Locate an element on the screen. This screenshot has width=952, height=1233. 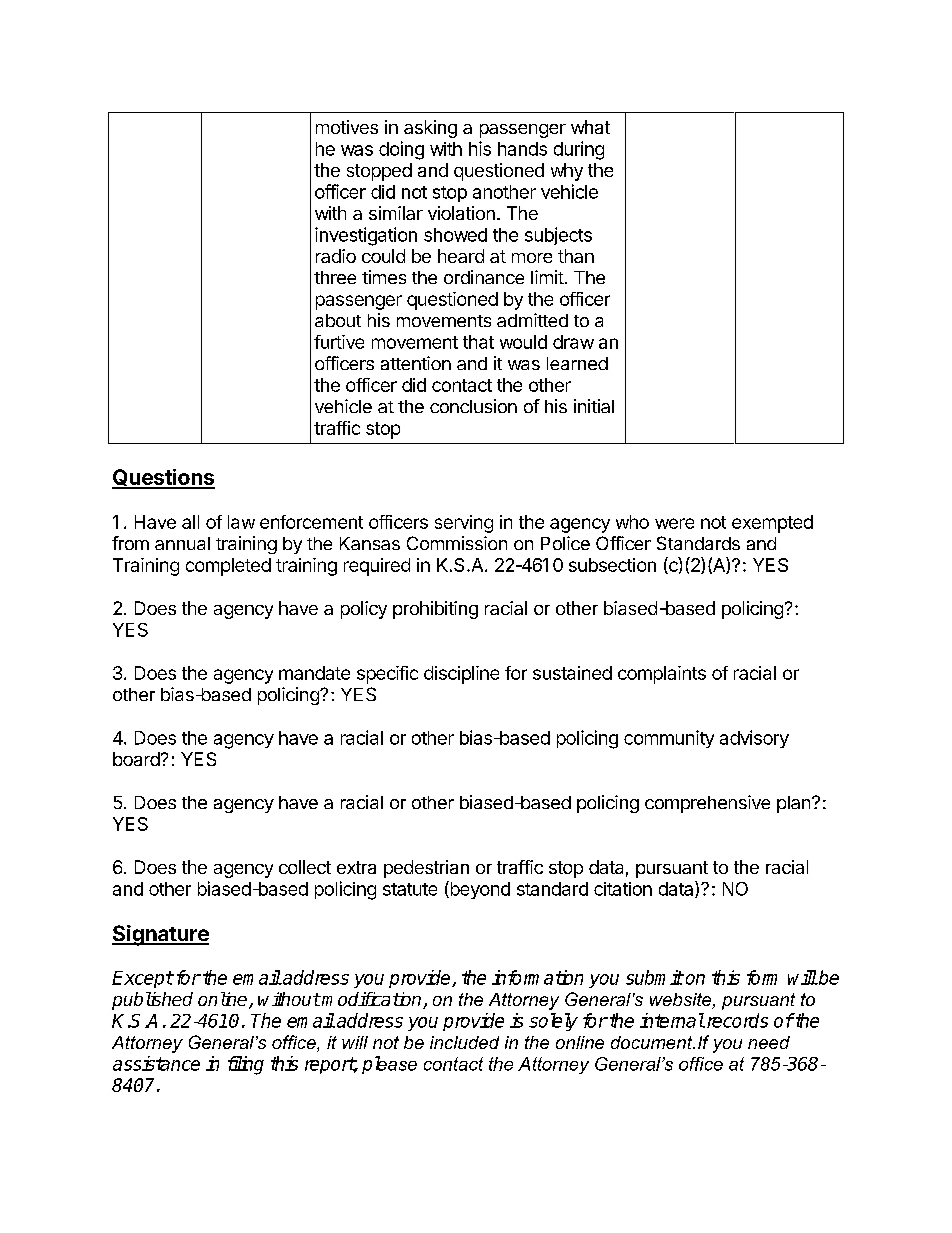
included is located at coordinates (464, 1042).
